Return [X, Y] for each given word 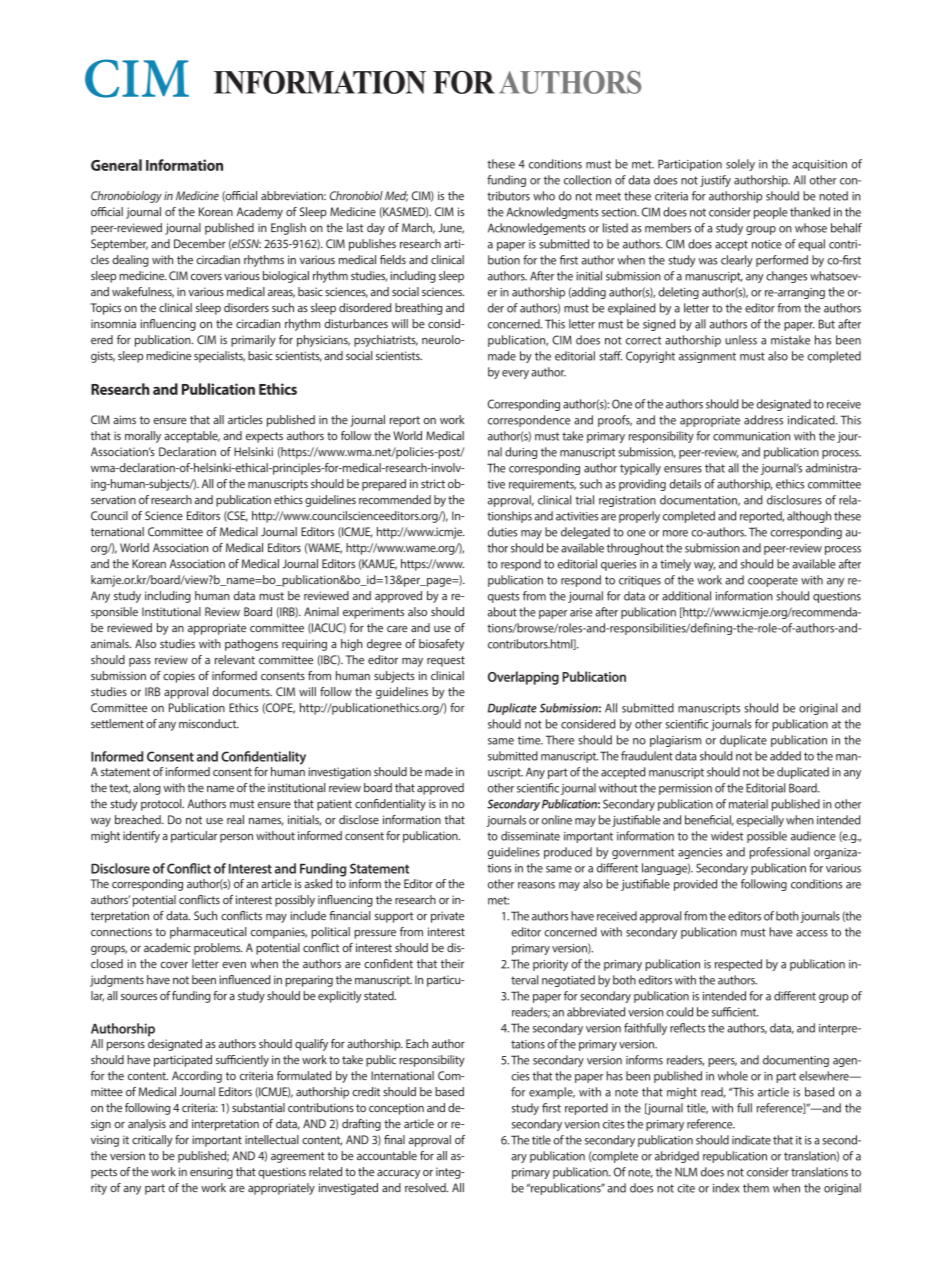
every [515, 374]
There [560, 740]
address [763, 420]
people [771, 213]
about [502, 612]
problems [218, 949]
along [147, 789]
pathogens [251, 645]
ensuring [211, 1173]
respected [738, 965]
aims [124, 420]
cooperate [773, 581]
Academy [260, 213]
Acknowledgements [537, 229]
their [452, 964]
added [785, 756]
